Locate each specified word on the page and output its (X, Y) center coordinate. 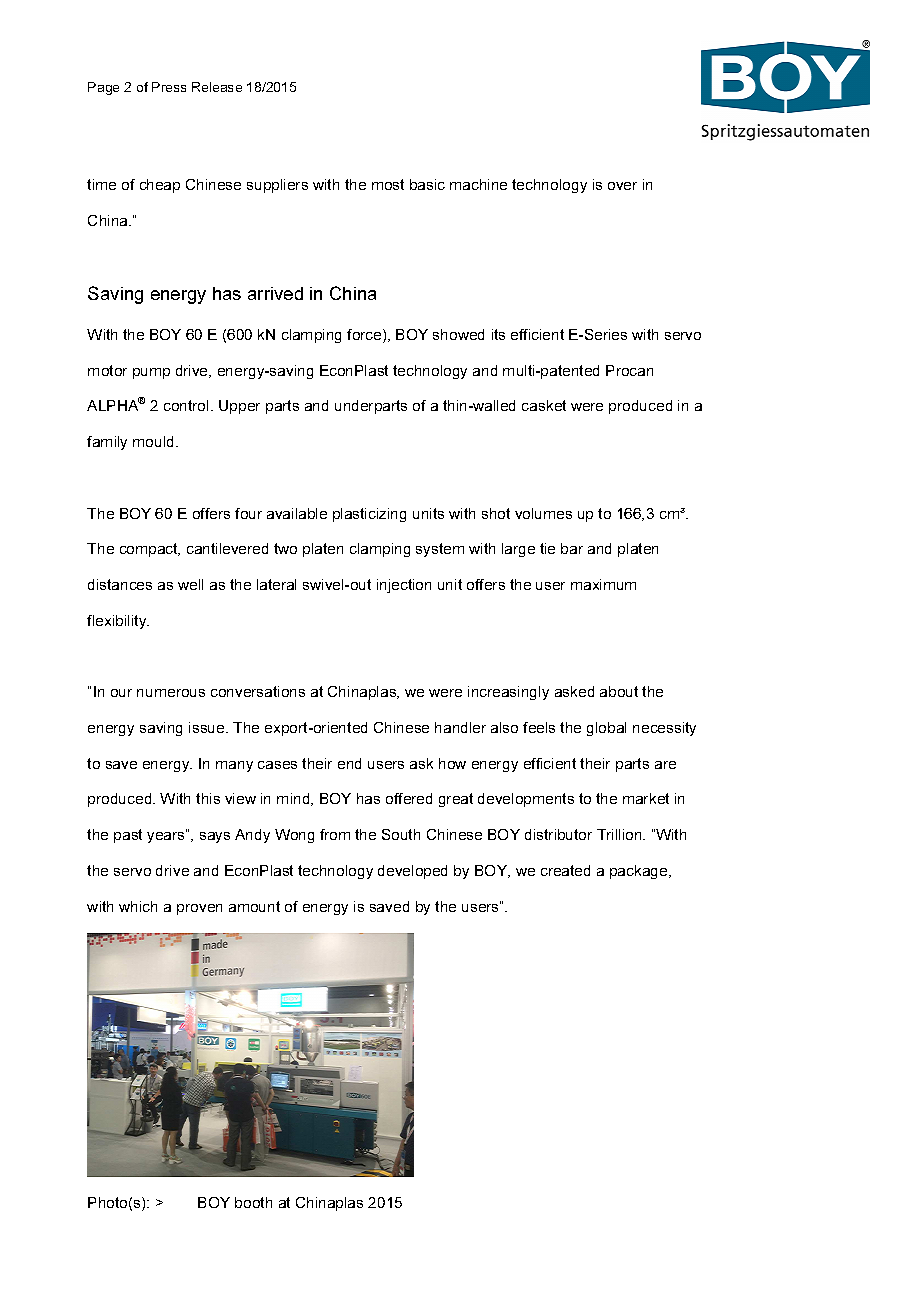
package (640, 872)
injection (404, 586)
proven (199, 909)
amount (254, 906)
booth (253, 1202)
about (619, 691)
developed (412, 872)
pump (151, 373)
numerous (171, 693)
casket (544, 405)
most (388, 184)
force (365, 336)
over (622, 186)
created (565, 870)
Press (169, 87)
